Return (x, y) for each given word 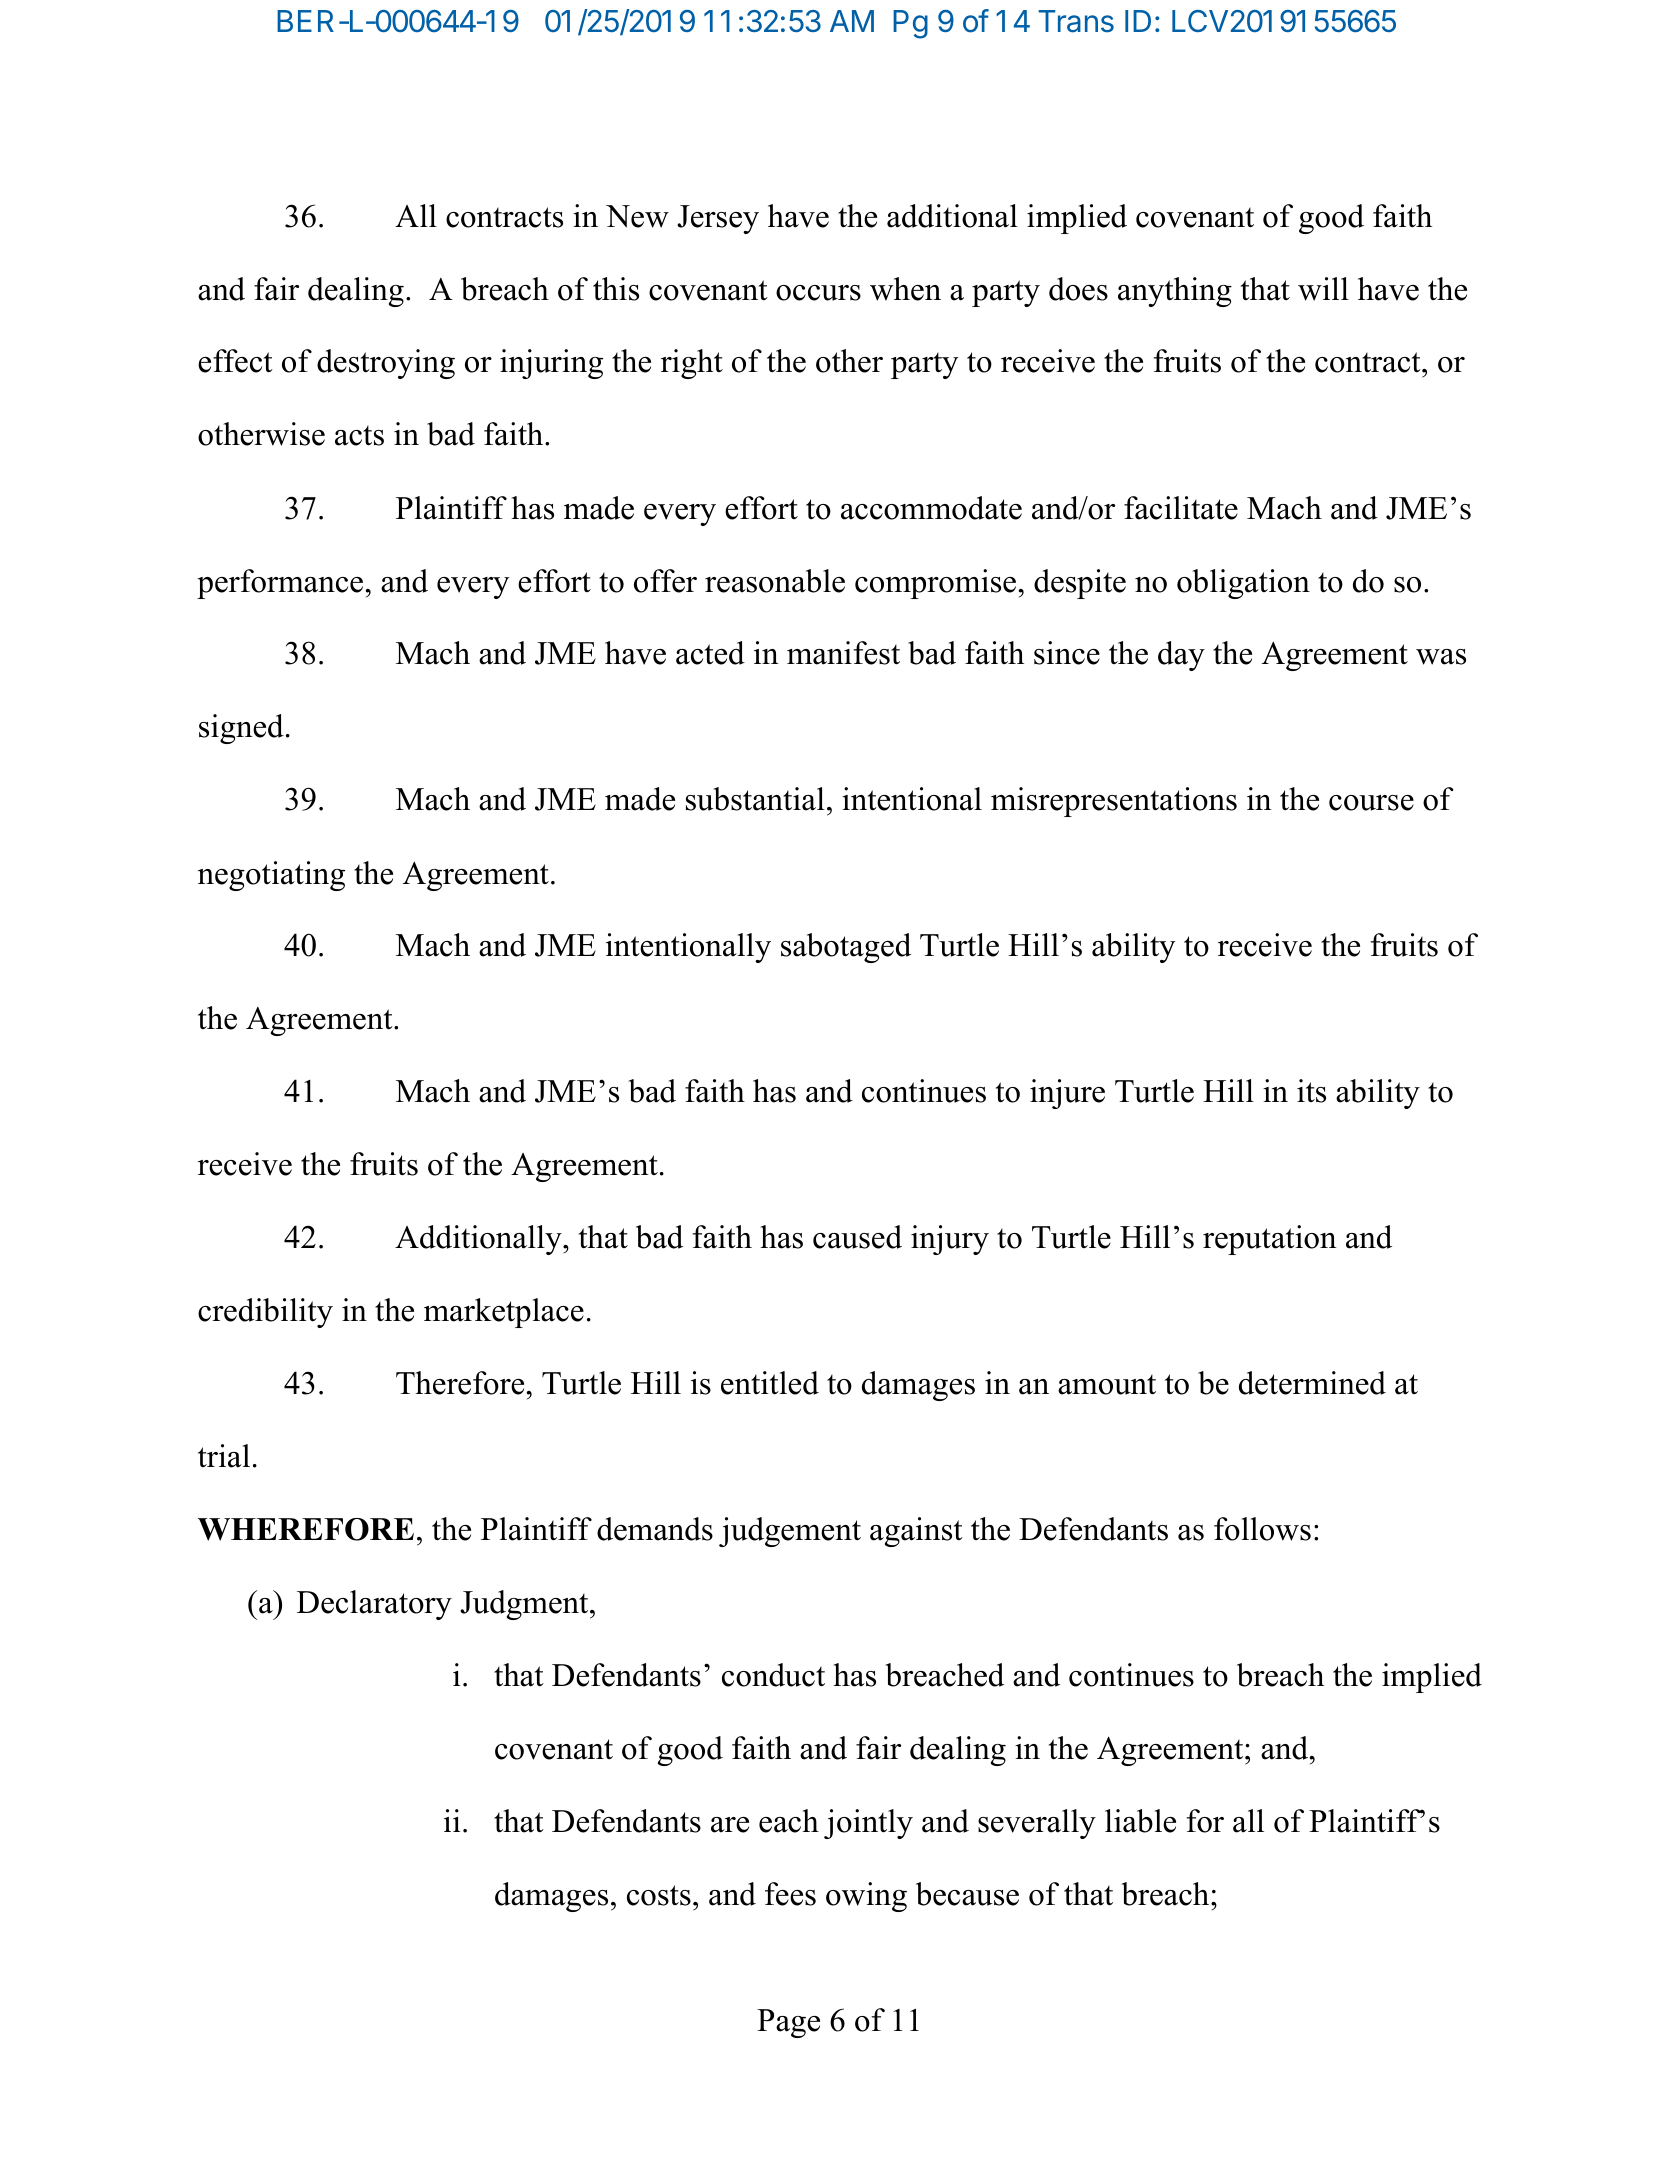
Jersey (718, 219)
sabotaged (846, 948)
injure (1067, 1094)
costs (659, 1895)
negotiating (271, 876)
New (637, 216)
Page (788, 2023)
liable (1140, 1821)
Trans (1076, 21)
